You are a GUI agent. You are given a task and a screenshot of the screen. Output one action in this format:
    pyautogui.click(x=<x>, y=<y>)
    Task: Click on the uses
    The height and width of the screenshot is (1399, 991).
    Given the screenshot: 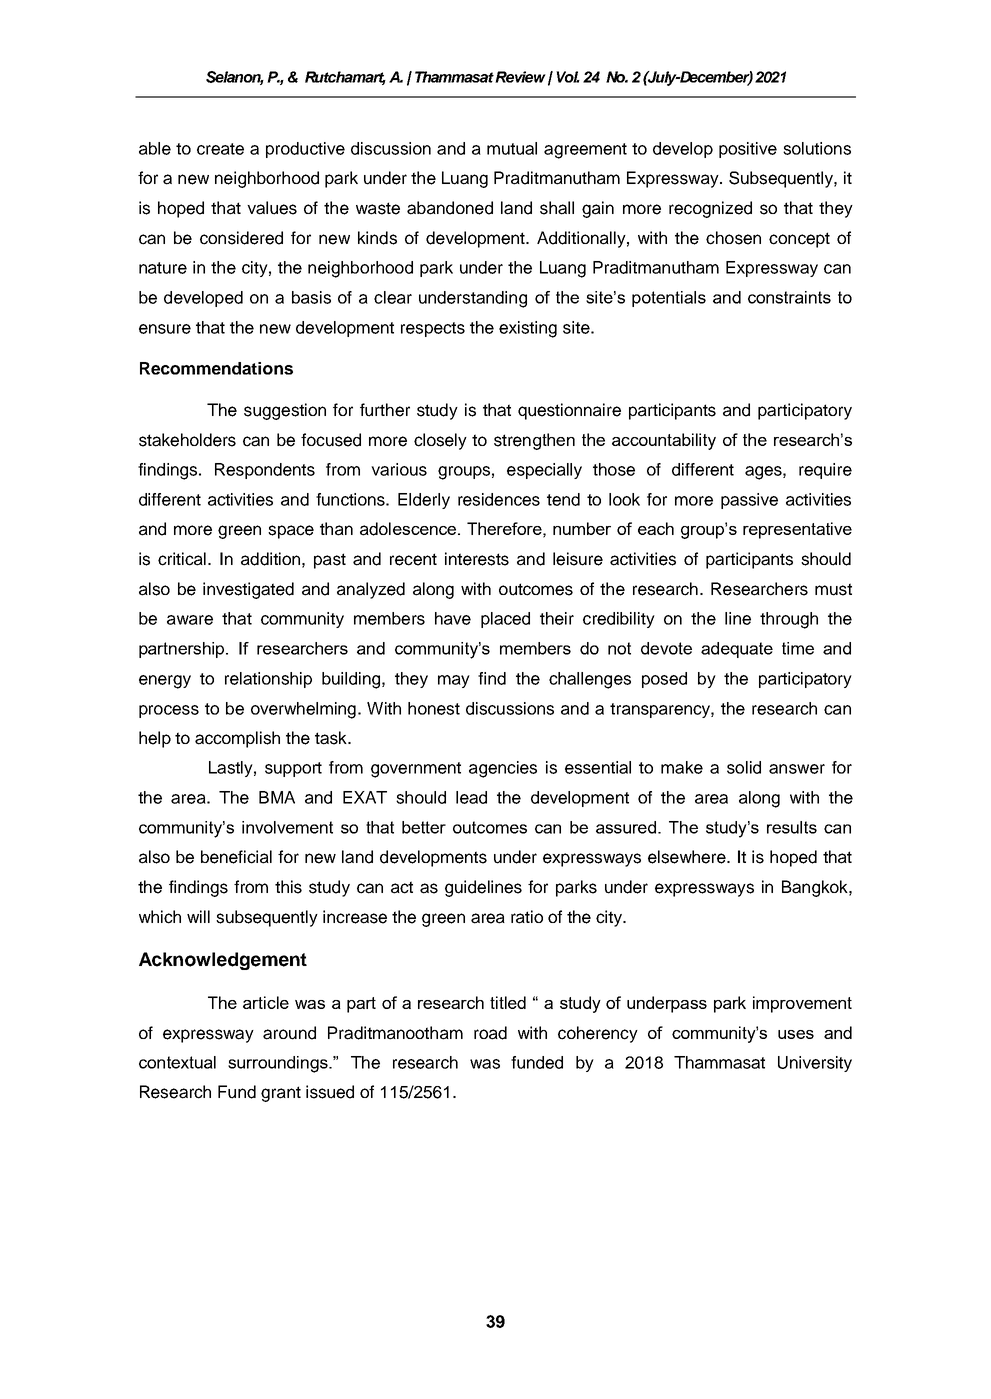 What is the action you would take?
    pyautogui.click(x=796, y=1034)
